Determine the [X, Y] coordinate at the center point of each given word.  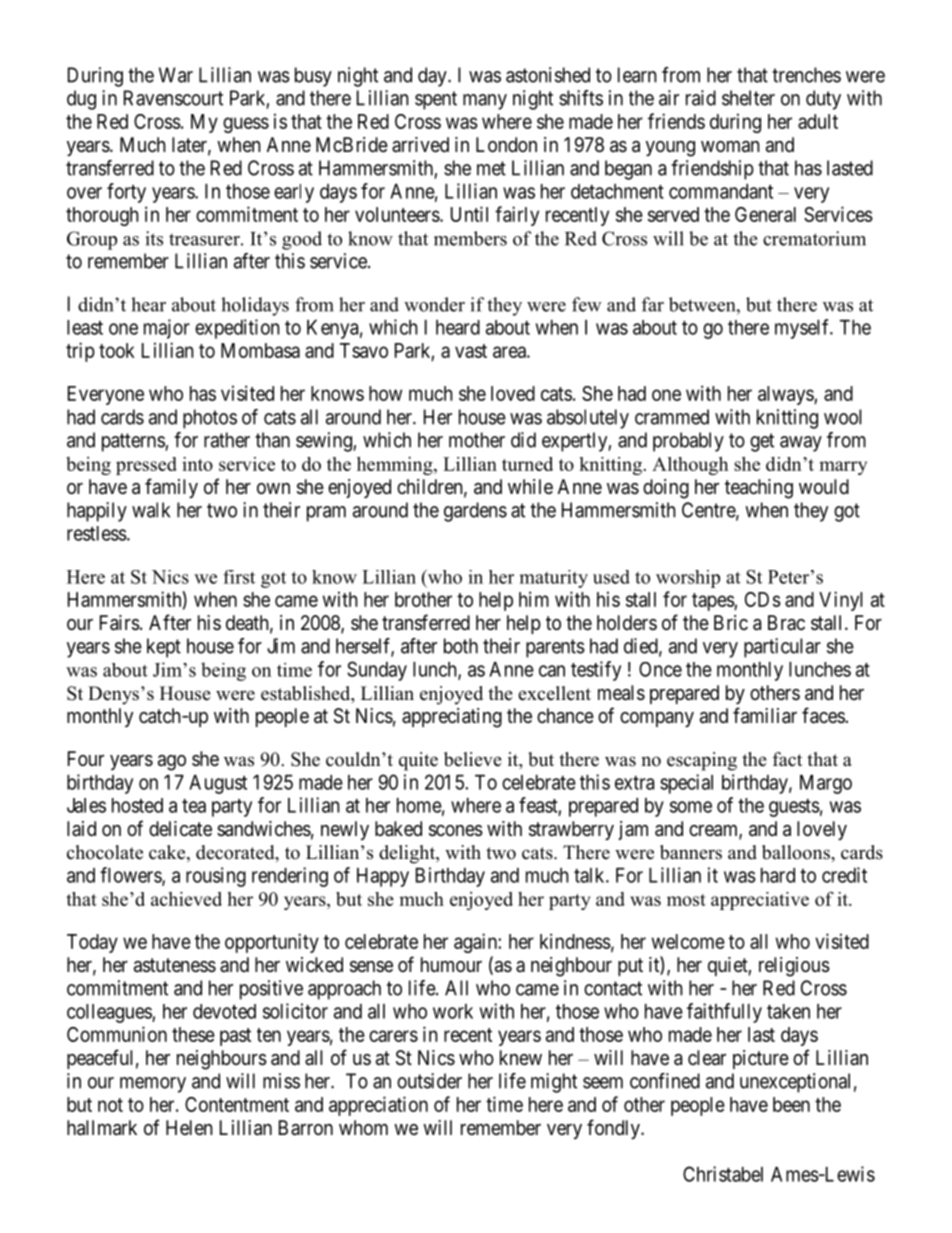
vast [471, 351]
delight [408, 854]
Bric [731, 622]
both [461, 646]
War [176, 75]
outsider [429, 1081]
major [167, 329]
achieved [186, 899]
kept [164, 648]
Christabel [723, 1174]
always [786, 395]
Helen [189, 1128]
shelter [748, 98]
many [485, 102]
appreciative [760, 901]
